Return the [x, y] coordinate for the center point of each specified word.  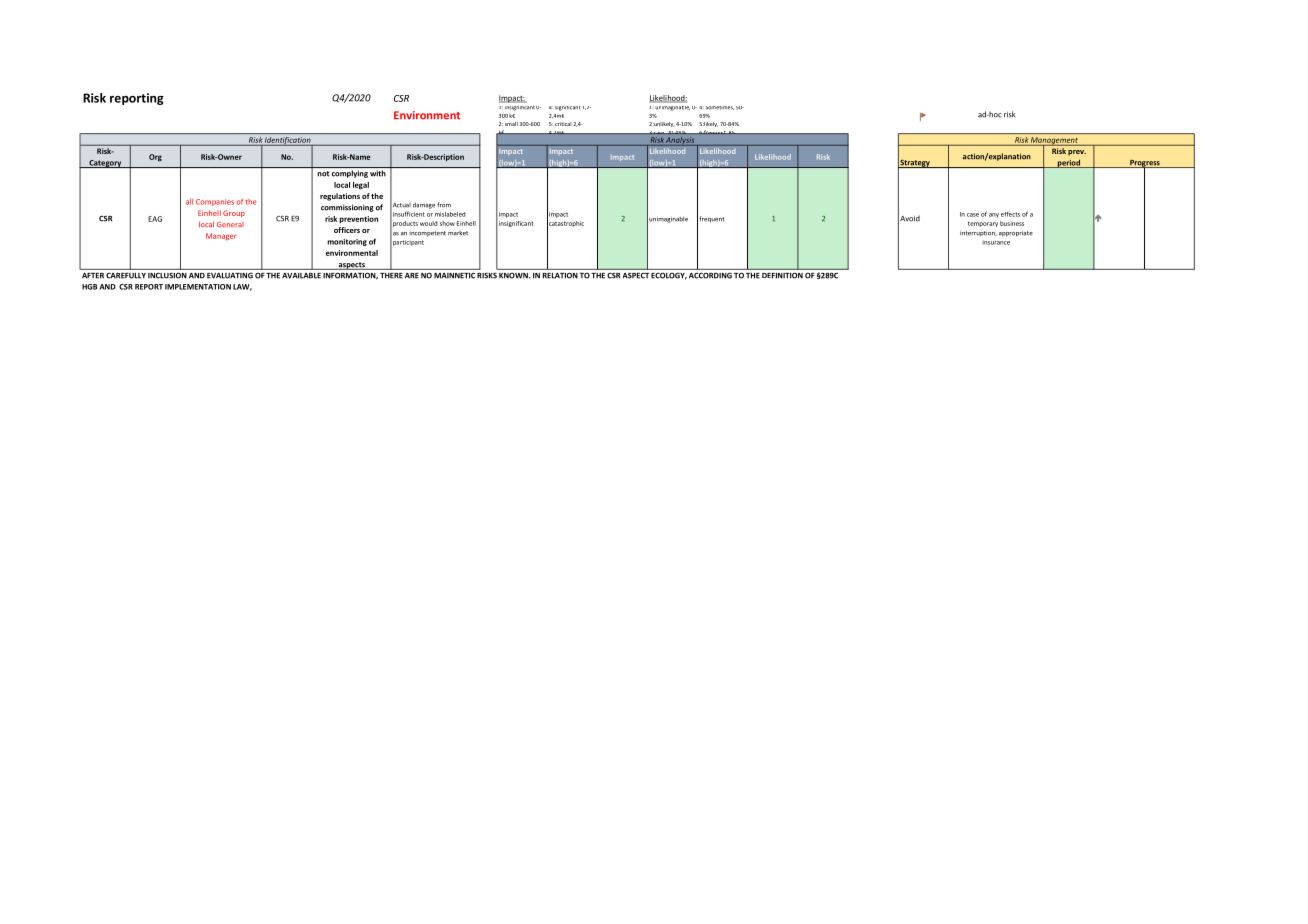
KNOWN [514, 276]
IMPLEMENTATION [198, 287]
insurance [996, 242]
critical [563, 124]
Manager [221, 236]
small [511, 124]
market [458, 233]
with [378, 173]
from [444, 205]
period [1069, 163]
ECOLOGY [669, 276]
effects [1010, 214]
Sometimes [720, 108]
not [323, 174]
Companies [215, 202]
